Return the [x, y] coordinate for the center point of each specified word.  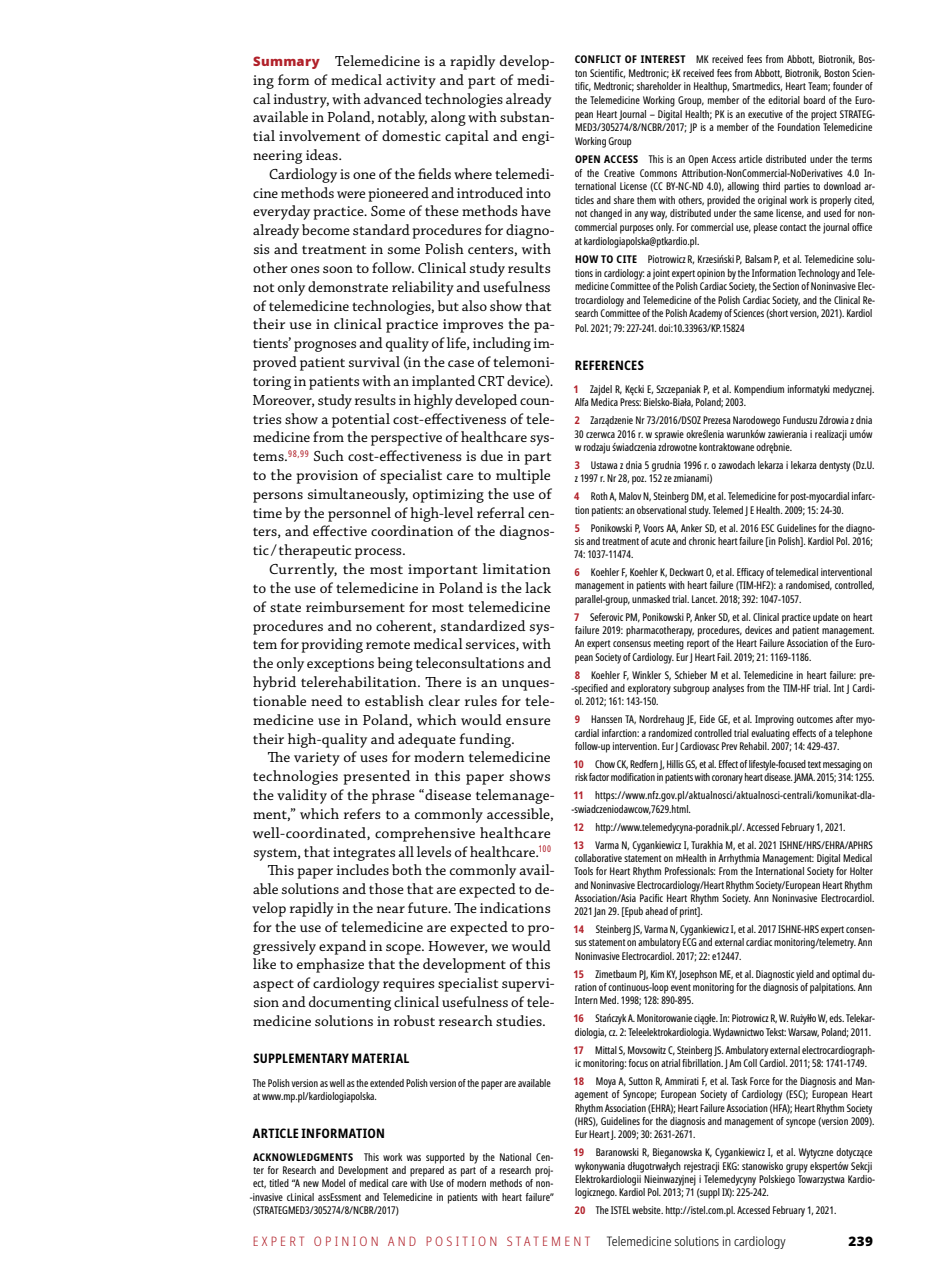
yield [805, 975]
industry [301, 100]
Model [333, 1183]
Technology [819, 274]
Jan [599, 912]
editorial [784, 100]
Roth [599, 496]
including [502, 344]
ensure [528, 721]
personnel [359, 514]
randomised [809, 586]
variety [317, 759]
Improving [774, 720]
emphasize [330, 965]
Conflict [598, 59]
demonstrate [348, 286]
